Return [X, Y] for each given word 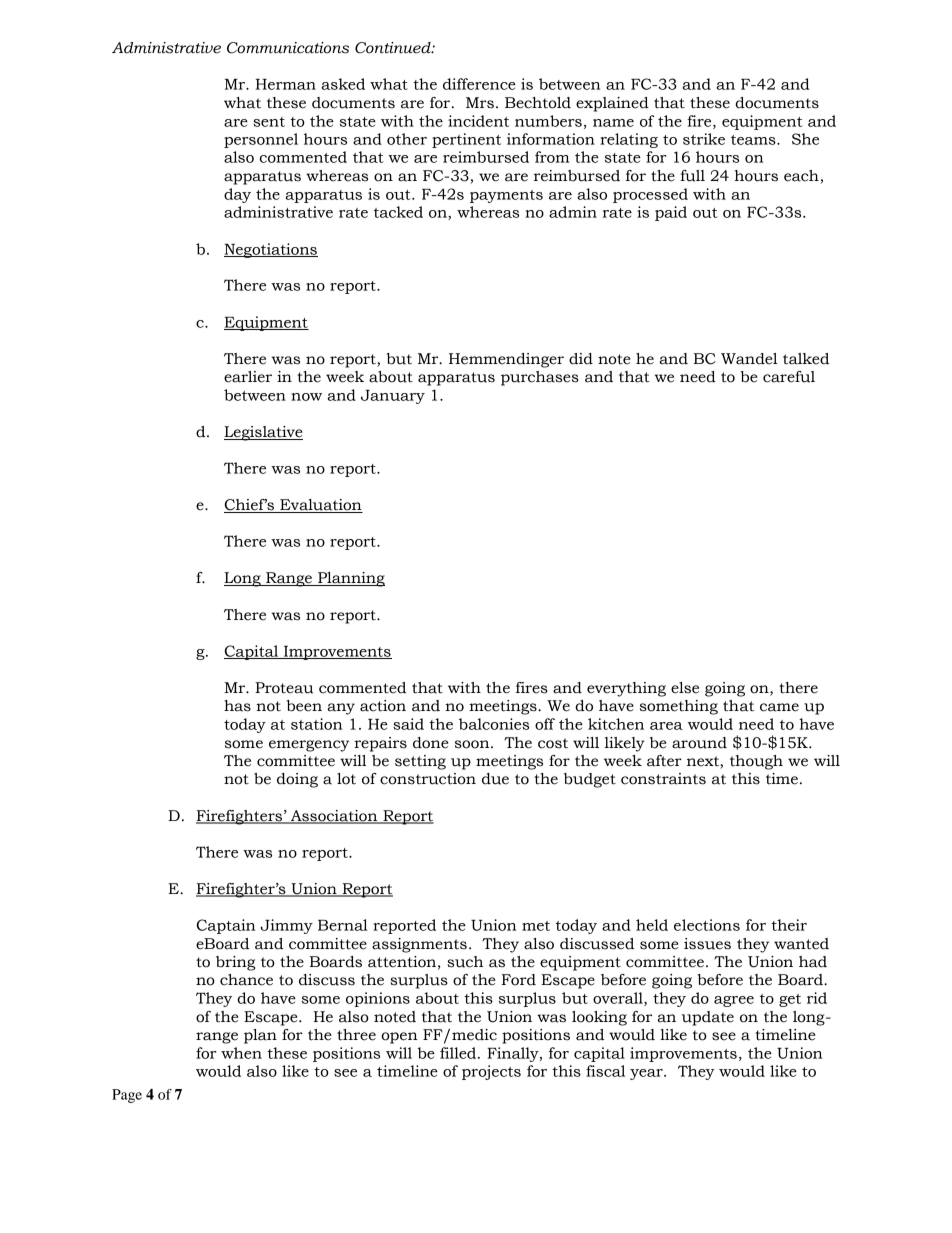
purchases [540, 378]
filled [459, 1053]
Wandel [749, 359]
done [430, 743]
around [699, 743]
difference [479, 84]
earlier [248, 377]
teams [754, 140]
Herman [286, 84]
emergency [309, 746]
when [241, 1053]
